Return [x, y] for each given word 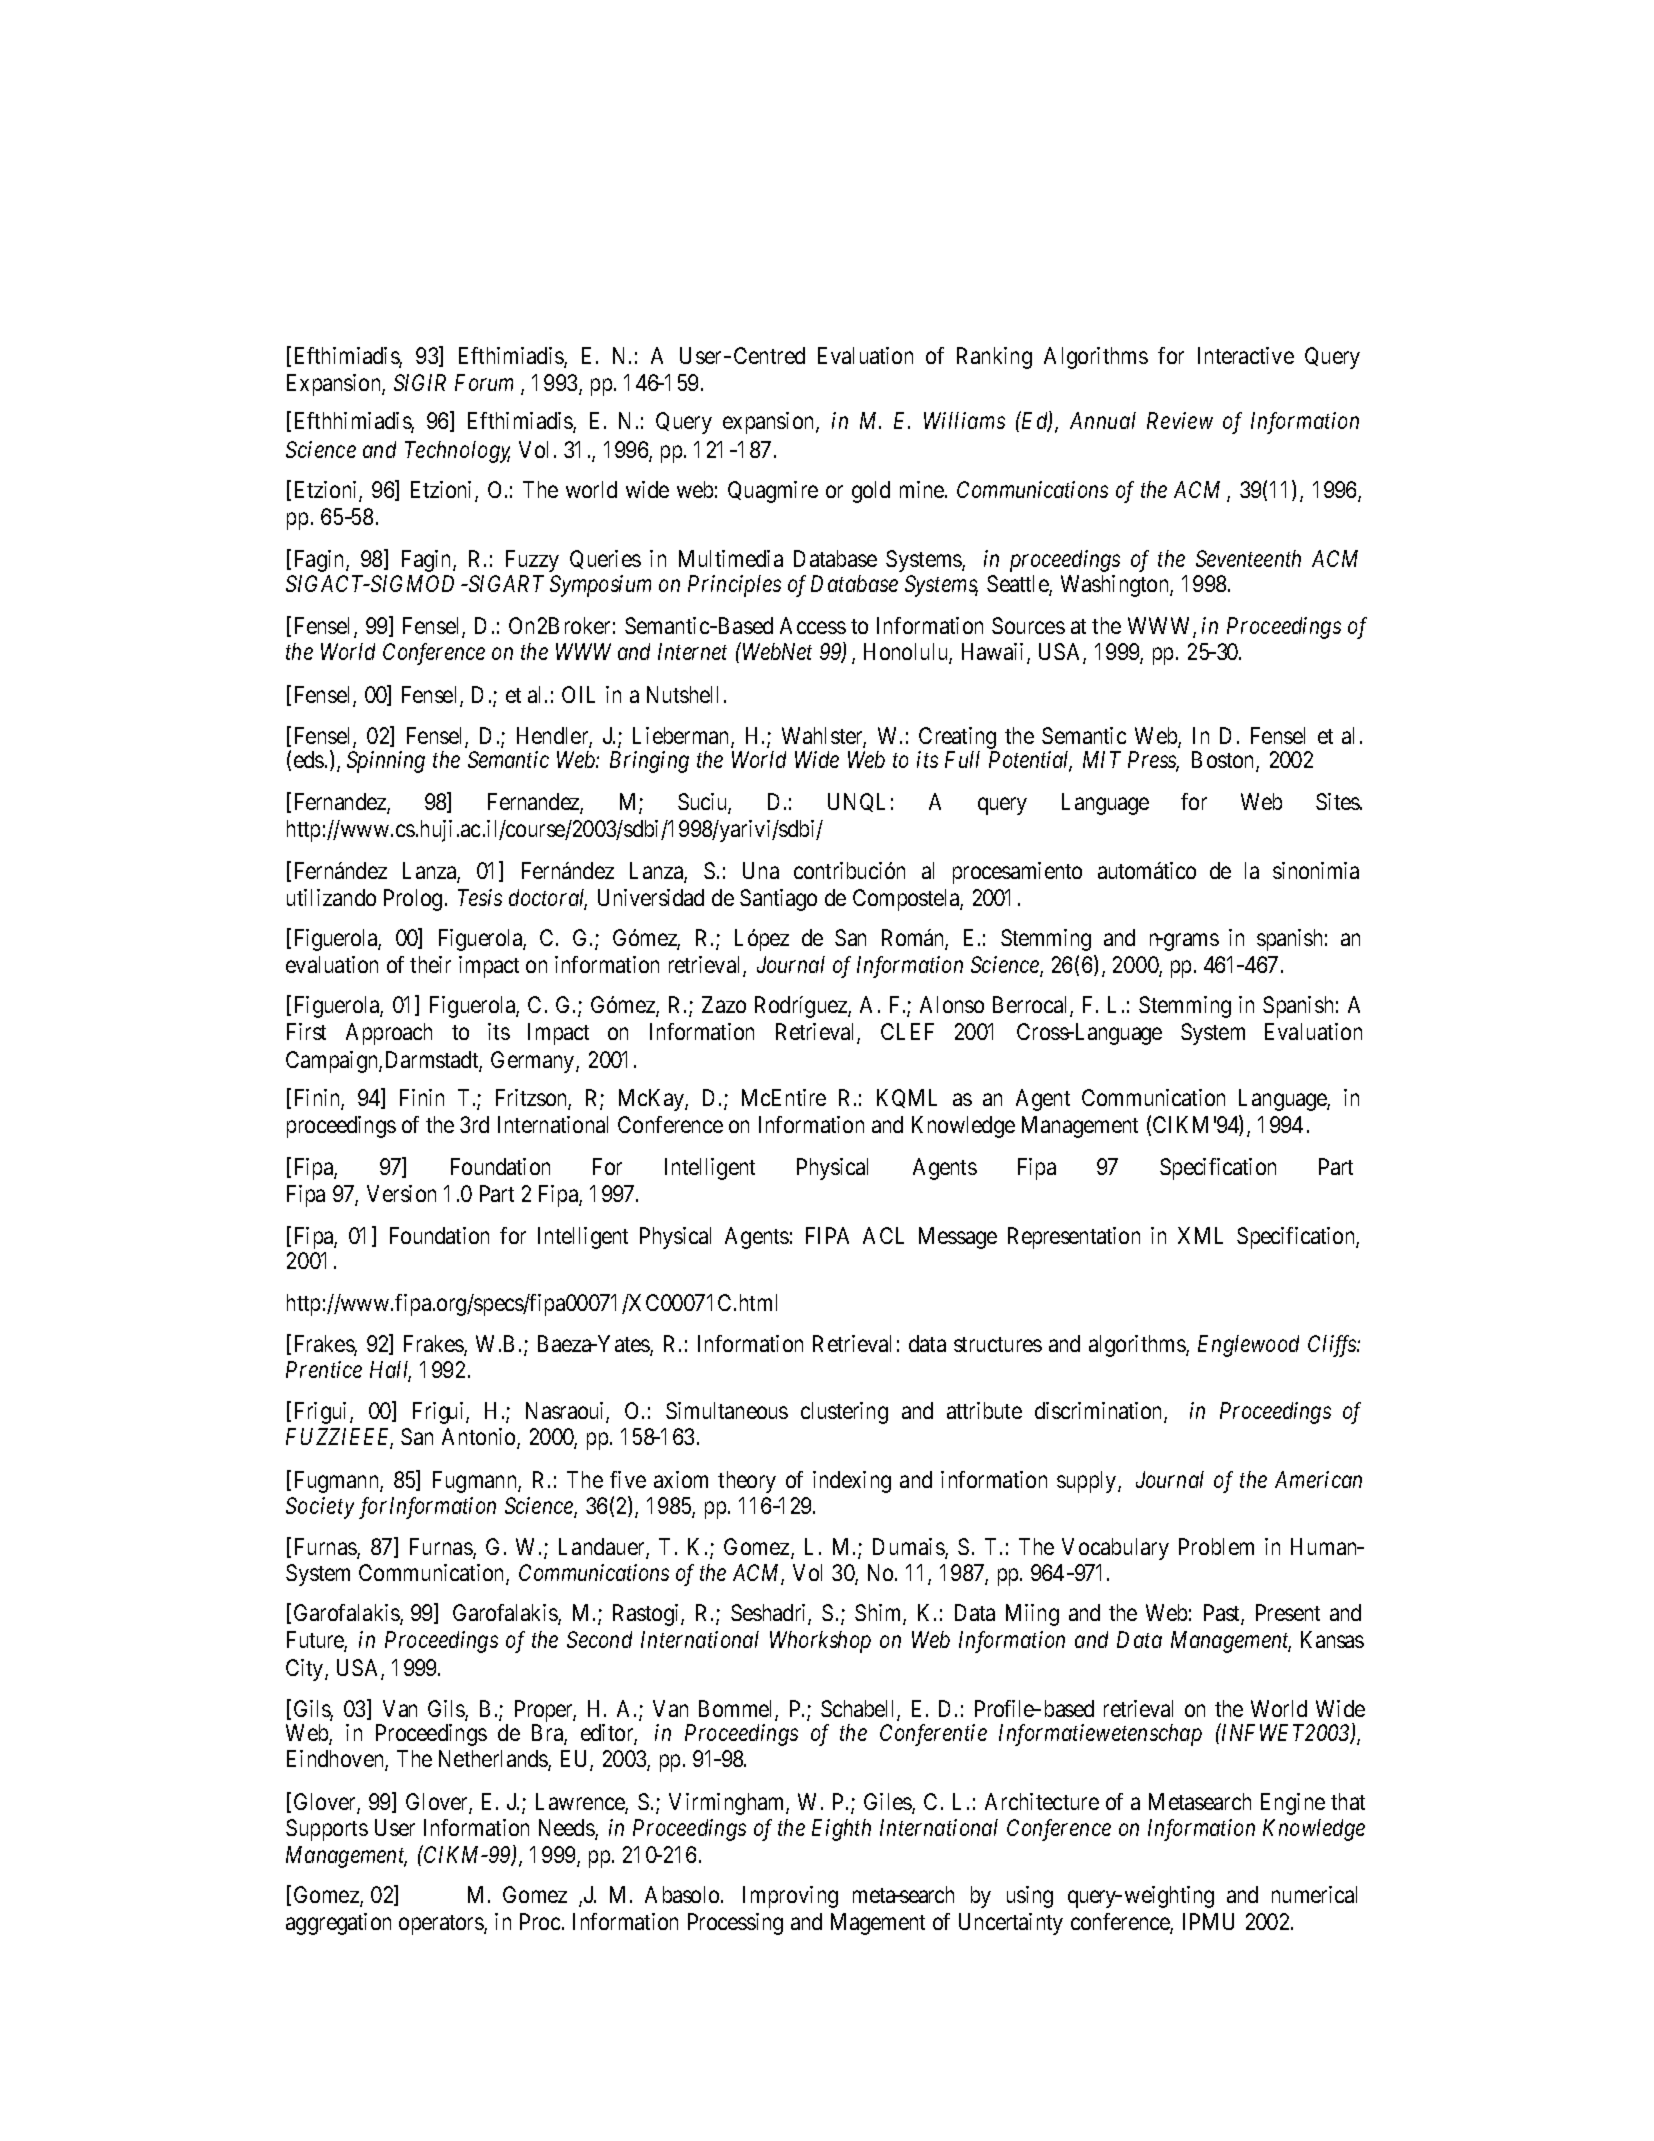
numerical [1314, 1894]
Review [1180, 420]
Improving [790, 1897]
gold [871, 492]
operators [442, 1925]
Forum [484, 382]
